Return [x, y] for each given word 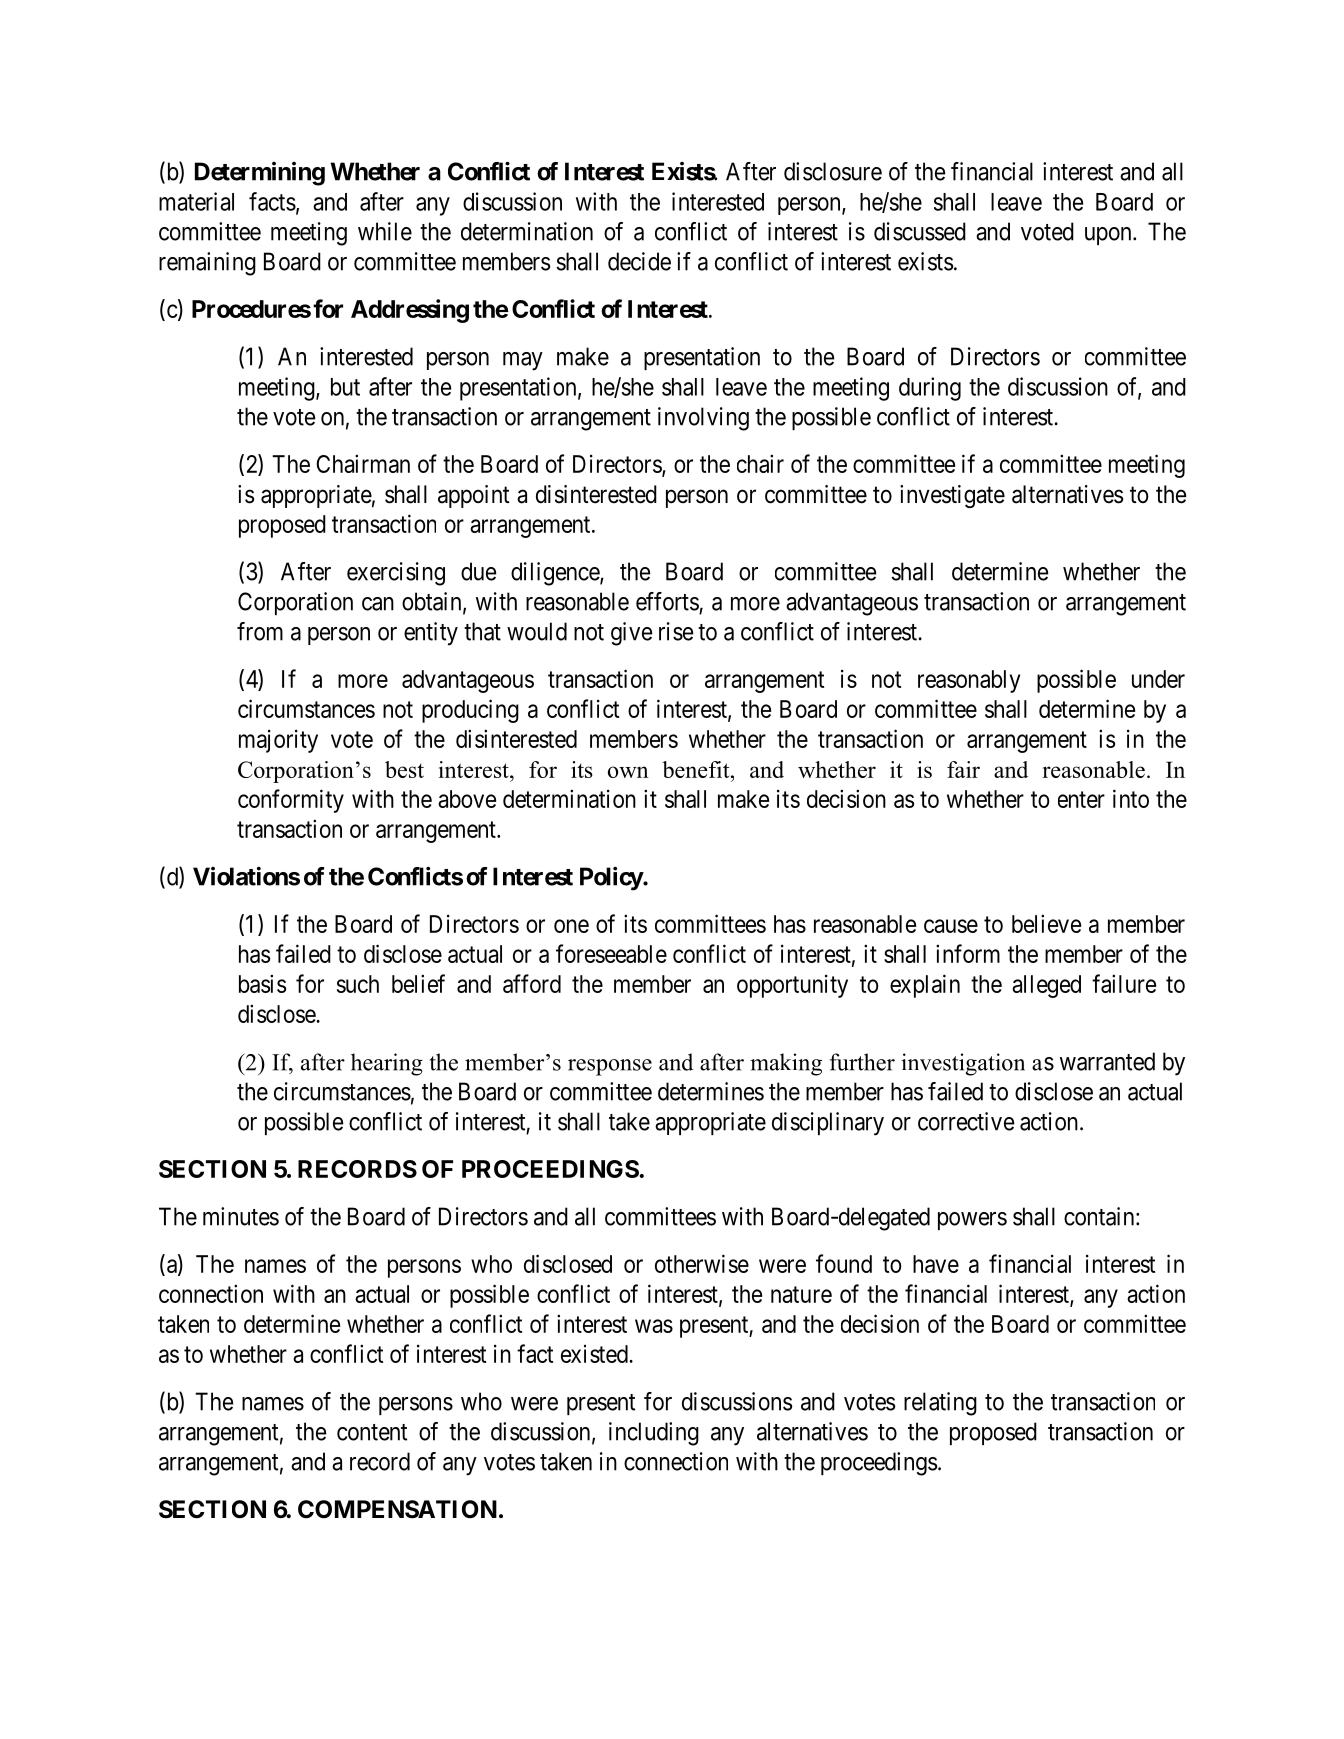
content [372, 1432]
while [385, 231]
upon [1109, 236]
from [260, 631]
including [654, 1434]
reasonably [969, 681]
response [610, 1067]
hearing [387, 1064]
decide [639, 261]
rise [676, 631]
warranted [1107, 1061]
